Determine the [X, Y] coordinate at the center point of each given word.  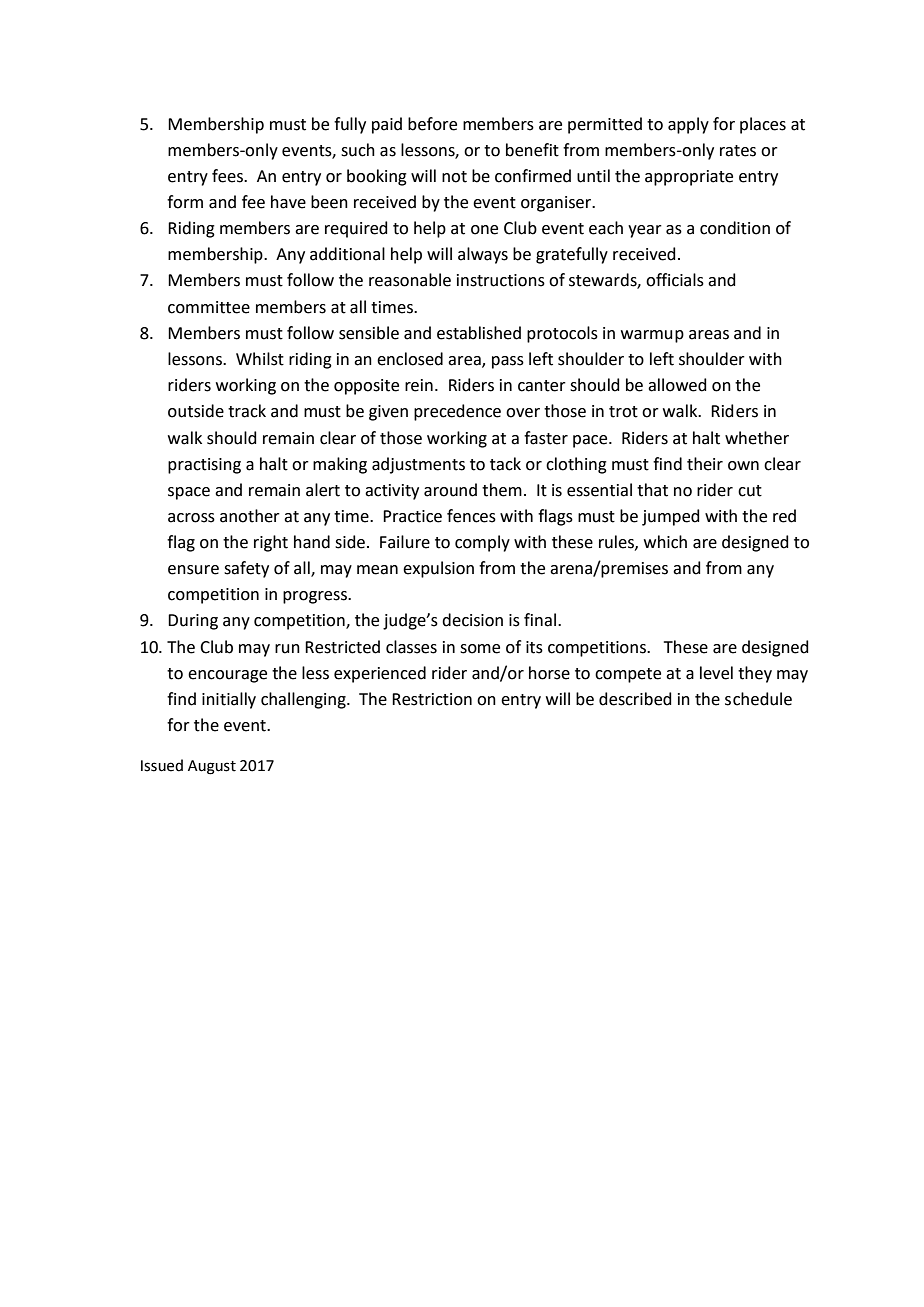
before [432, 124]
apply [688, 125]
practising [204, 466]
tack [505, 464]
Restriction [432, 699]
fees [228, 176]
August [212, 767]
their [705, 464]
